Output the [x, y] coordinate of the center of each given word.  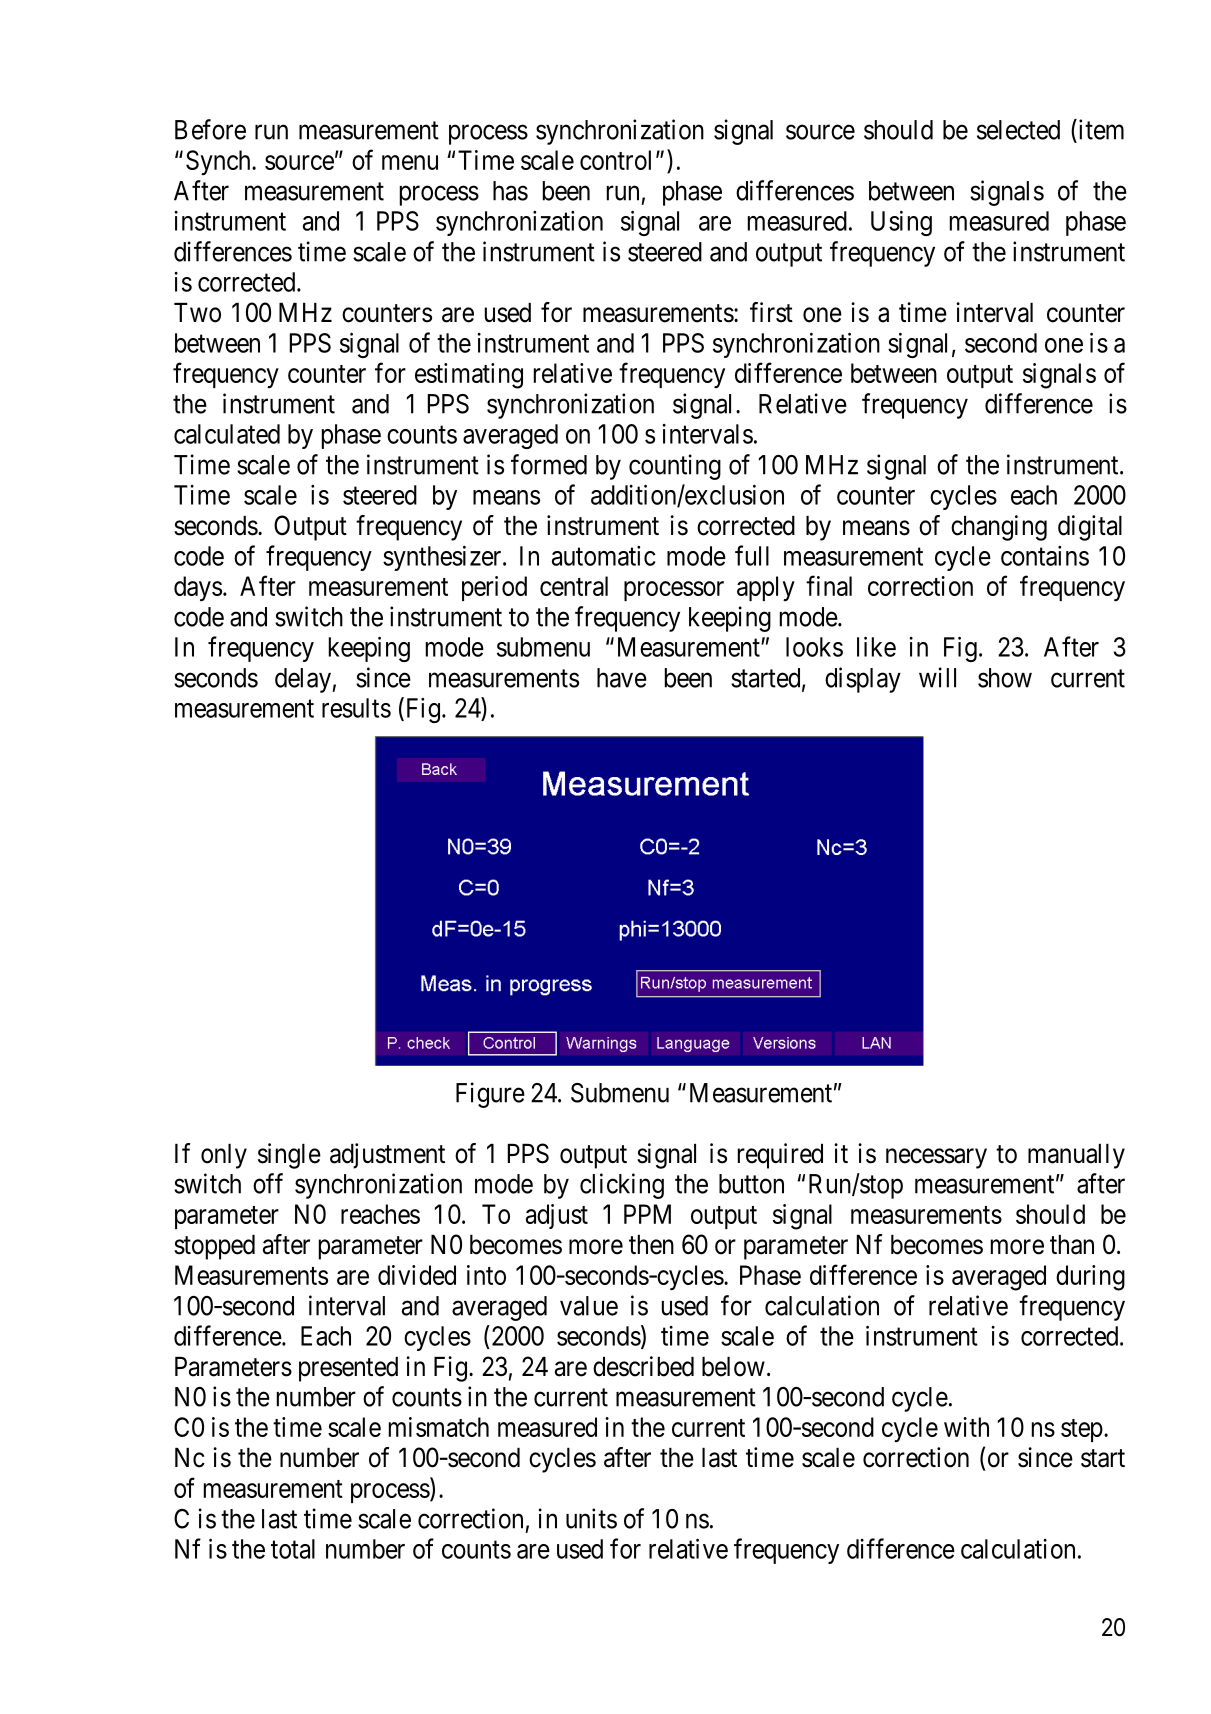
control [615, 160]
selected [1018, 130]
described [643, 1366]
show [1005, 678]
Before [210, 129]
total [293, 1549]
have [622, 678]
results [356, 708]
